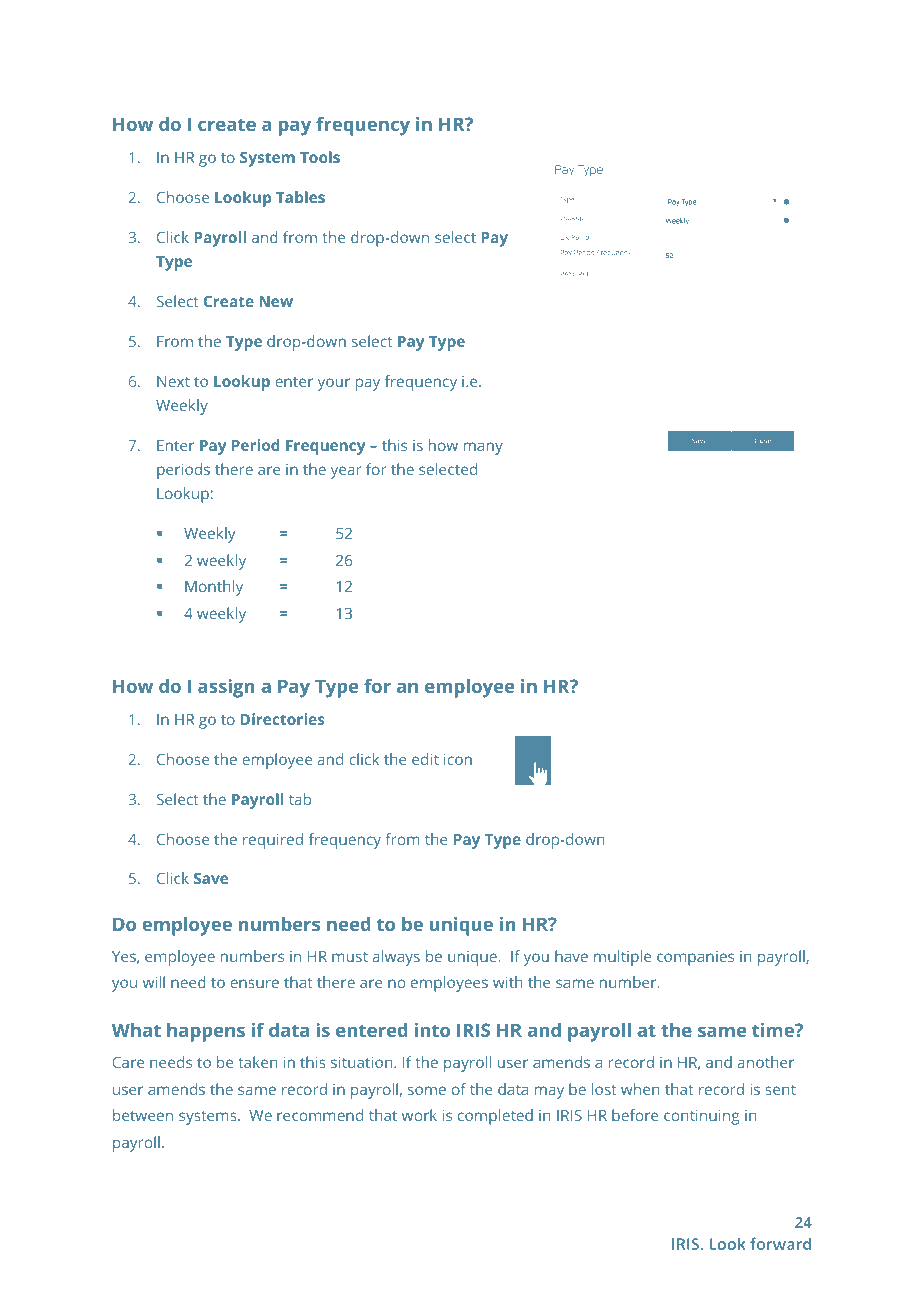 The height and width of the screenshot is (1308, 924). Describe the element at coordinates (346, 472) in the screenshot. I see `year` at that location.
